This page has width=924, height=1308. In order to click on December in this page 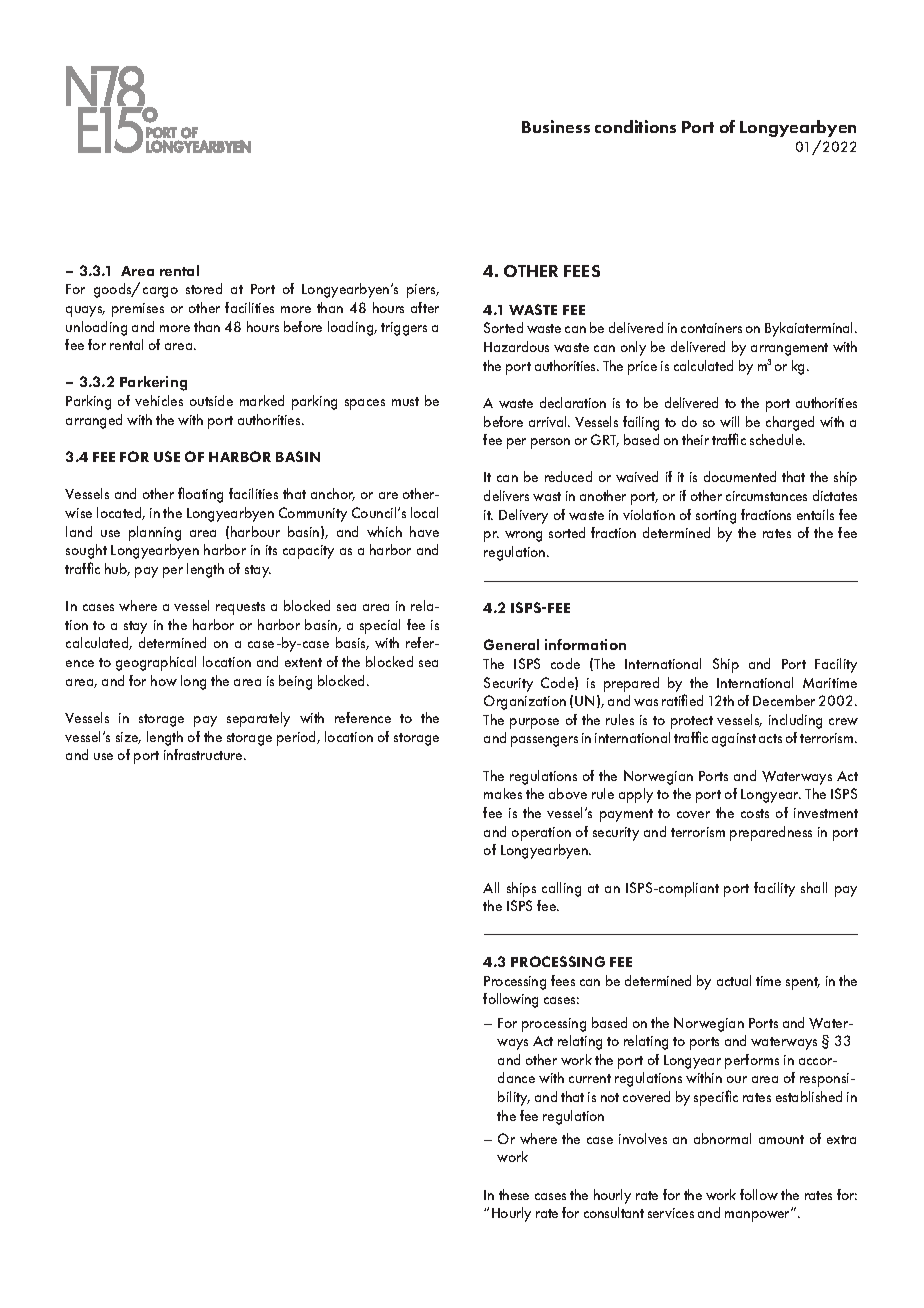, I will do `click(784, 700)`.
